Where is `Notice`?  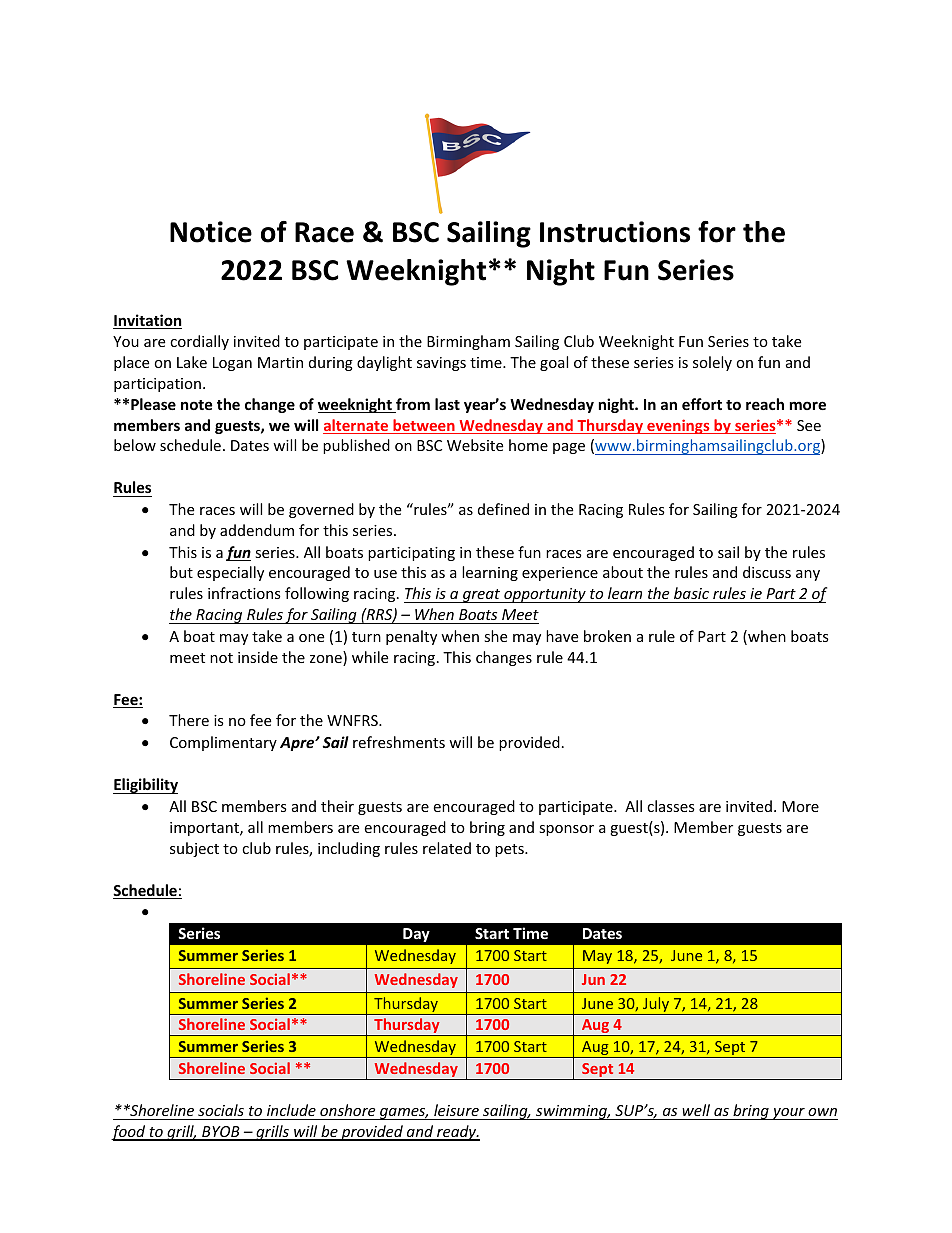
Notice is located at coordinates (211, 232).
